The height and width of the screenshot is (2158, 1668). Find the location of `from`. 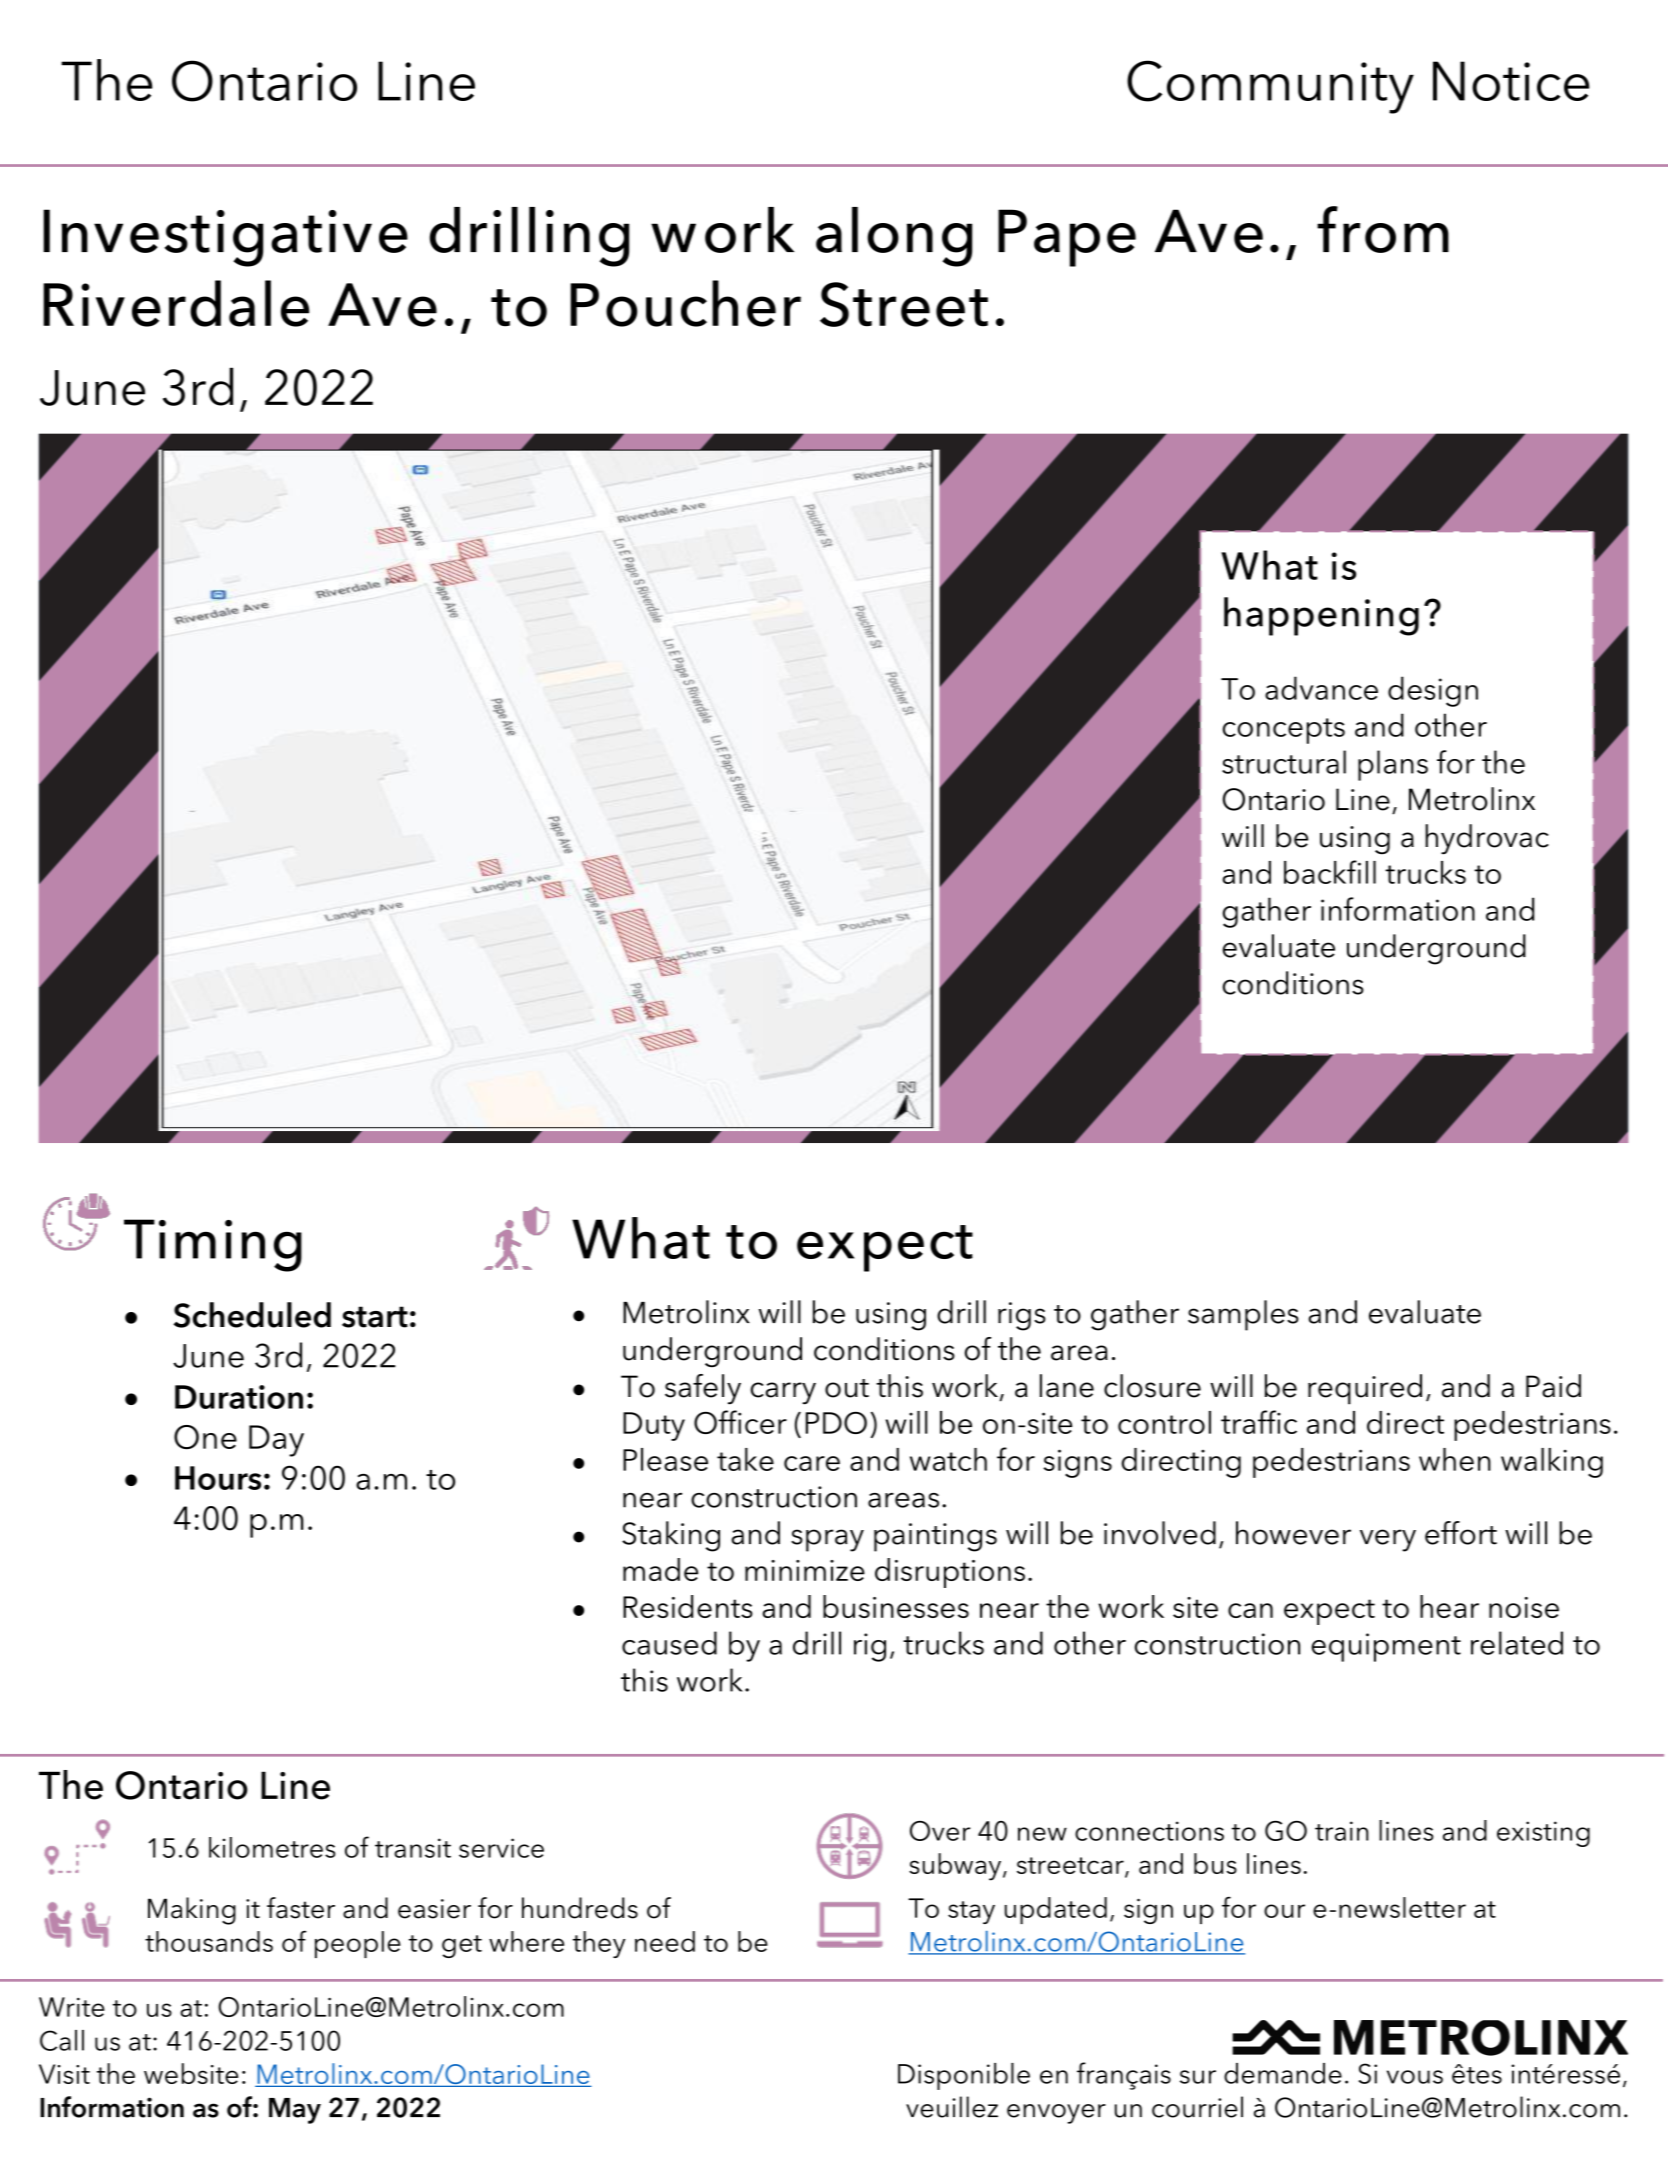

from is located at coordinates (1383, 229).
